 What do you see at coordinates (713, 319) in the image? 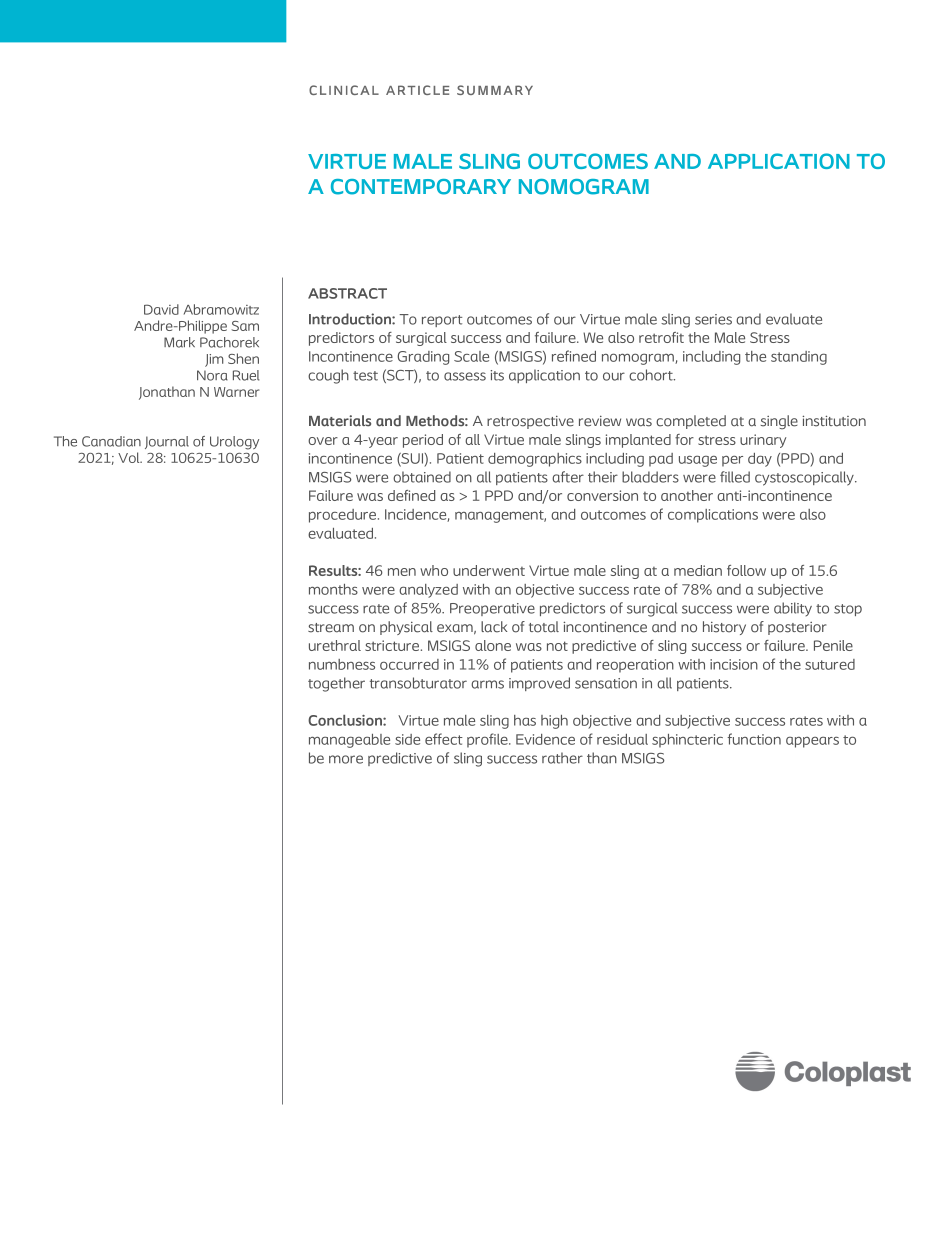
I see `series` at bounding box center [713, 319].
